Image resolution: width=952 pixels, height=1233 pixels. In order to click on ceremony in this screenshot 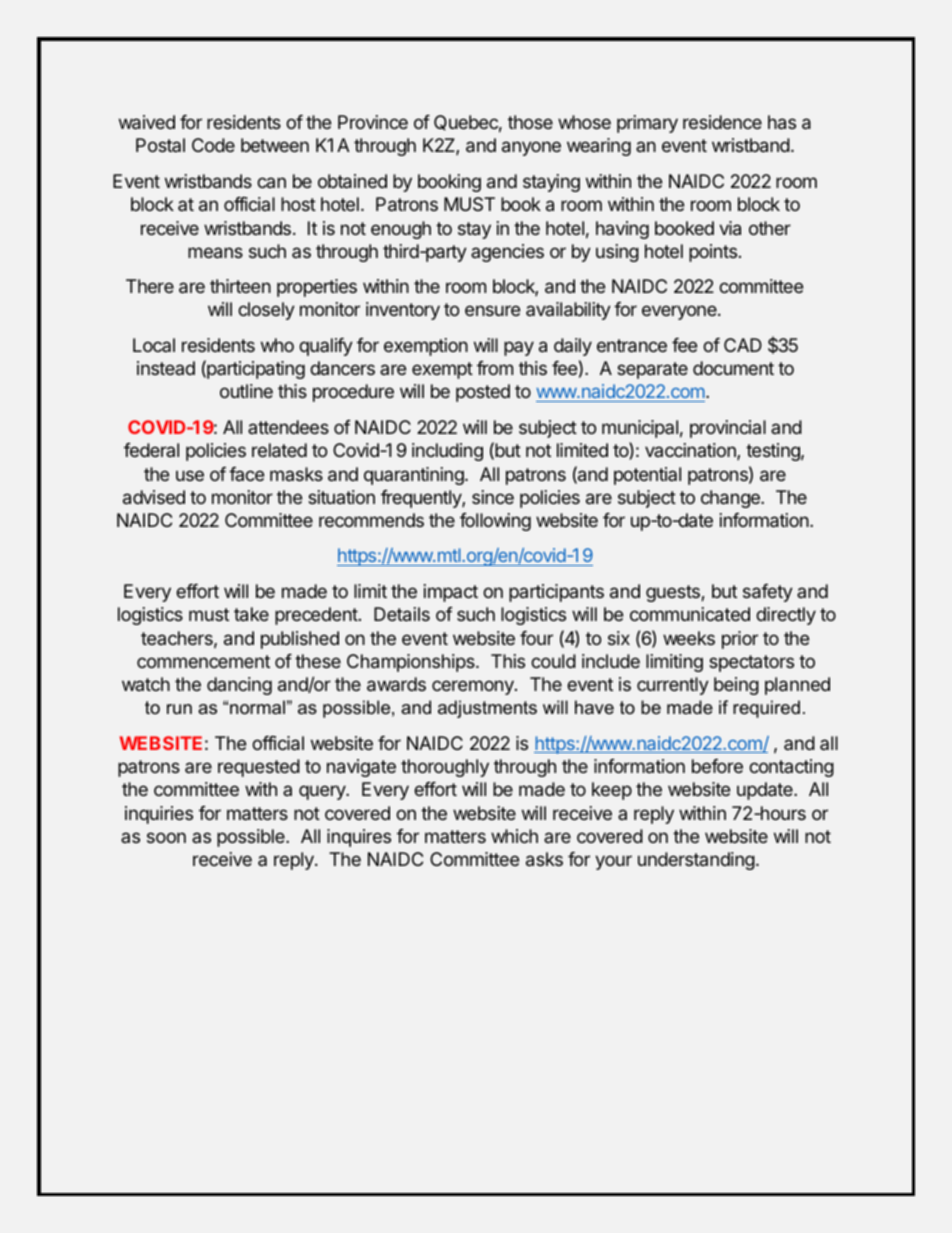, I will do `click(474, 687)`.
